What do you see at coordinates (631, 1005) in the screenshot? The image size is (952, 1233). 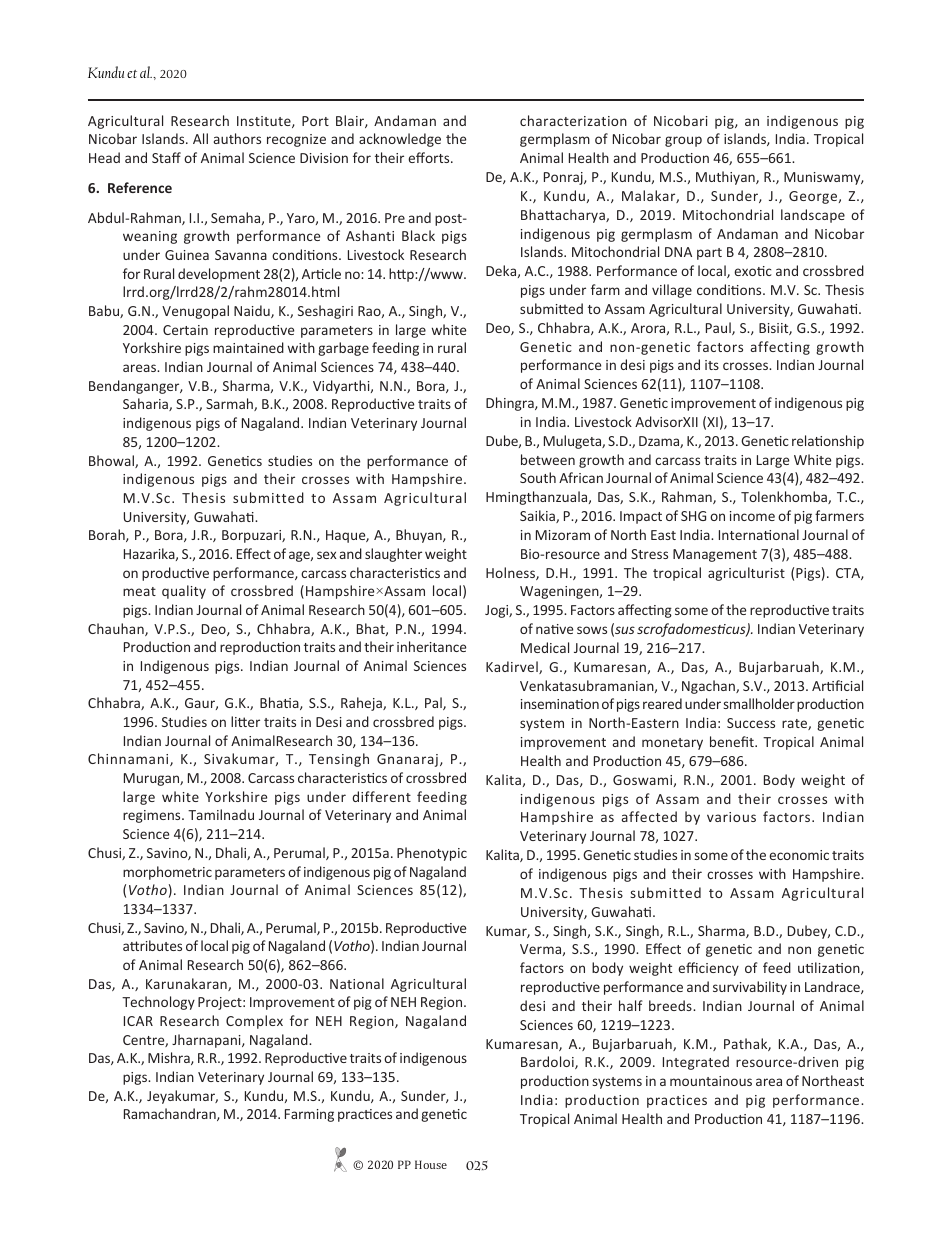 I see `half` at bounding box center [631, 1005].
